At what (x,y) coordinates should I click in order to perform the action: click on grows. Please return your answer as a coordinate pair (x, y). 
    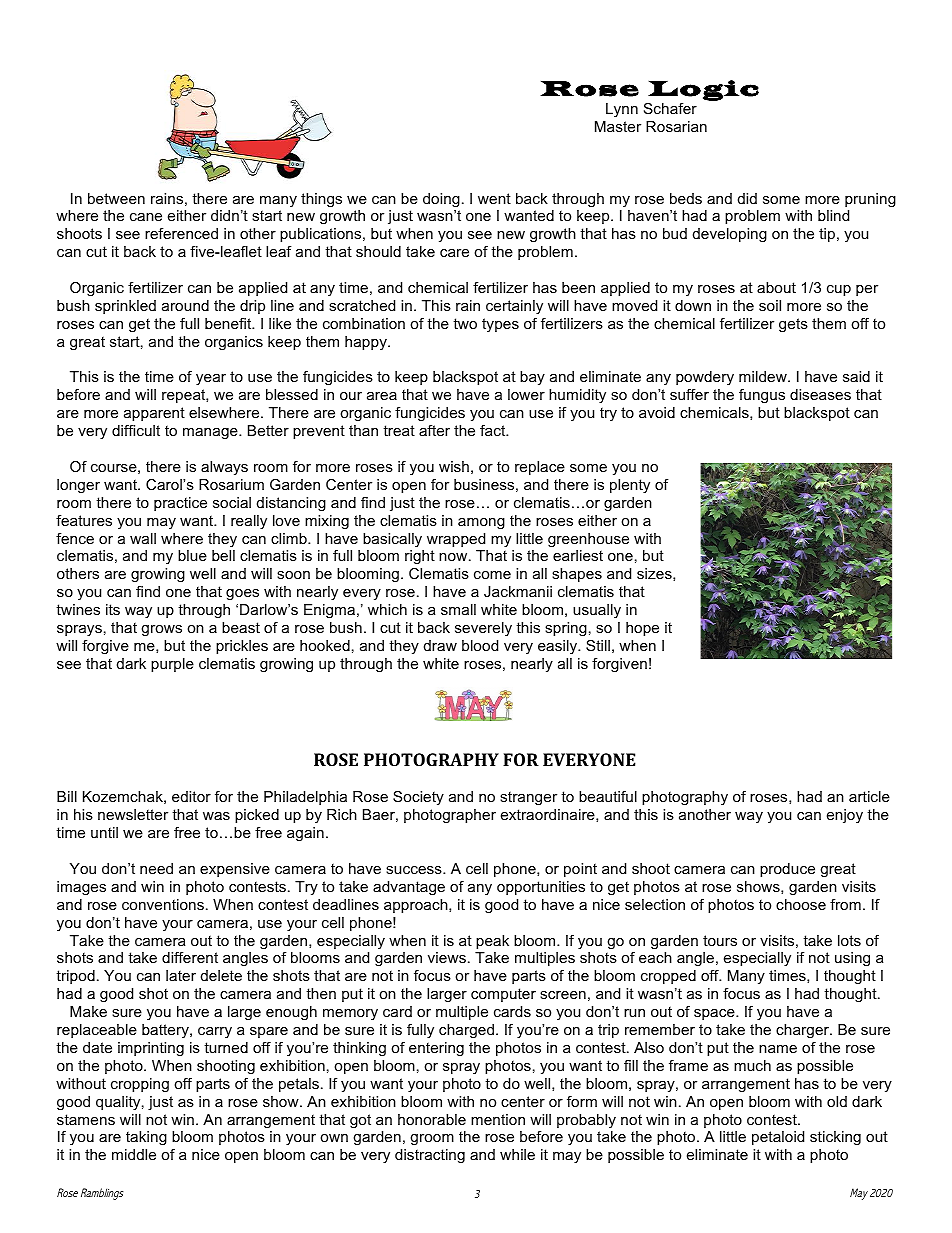
    Looking at the image, I should click on (161, 630).
